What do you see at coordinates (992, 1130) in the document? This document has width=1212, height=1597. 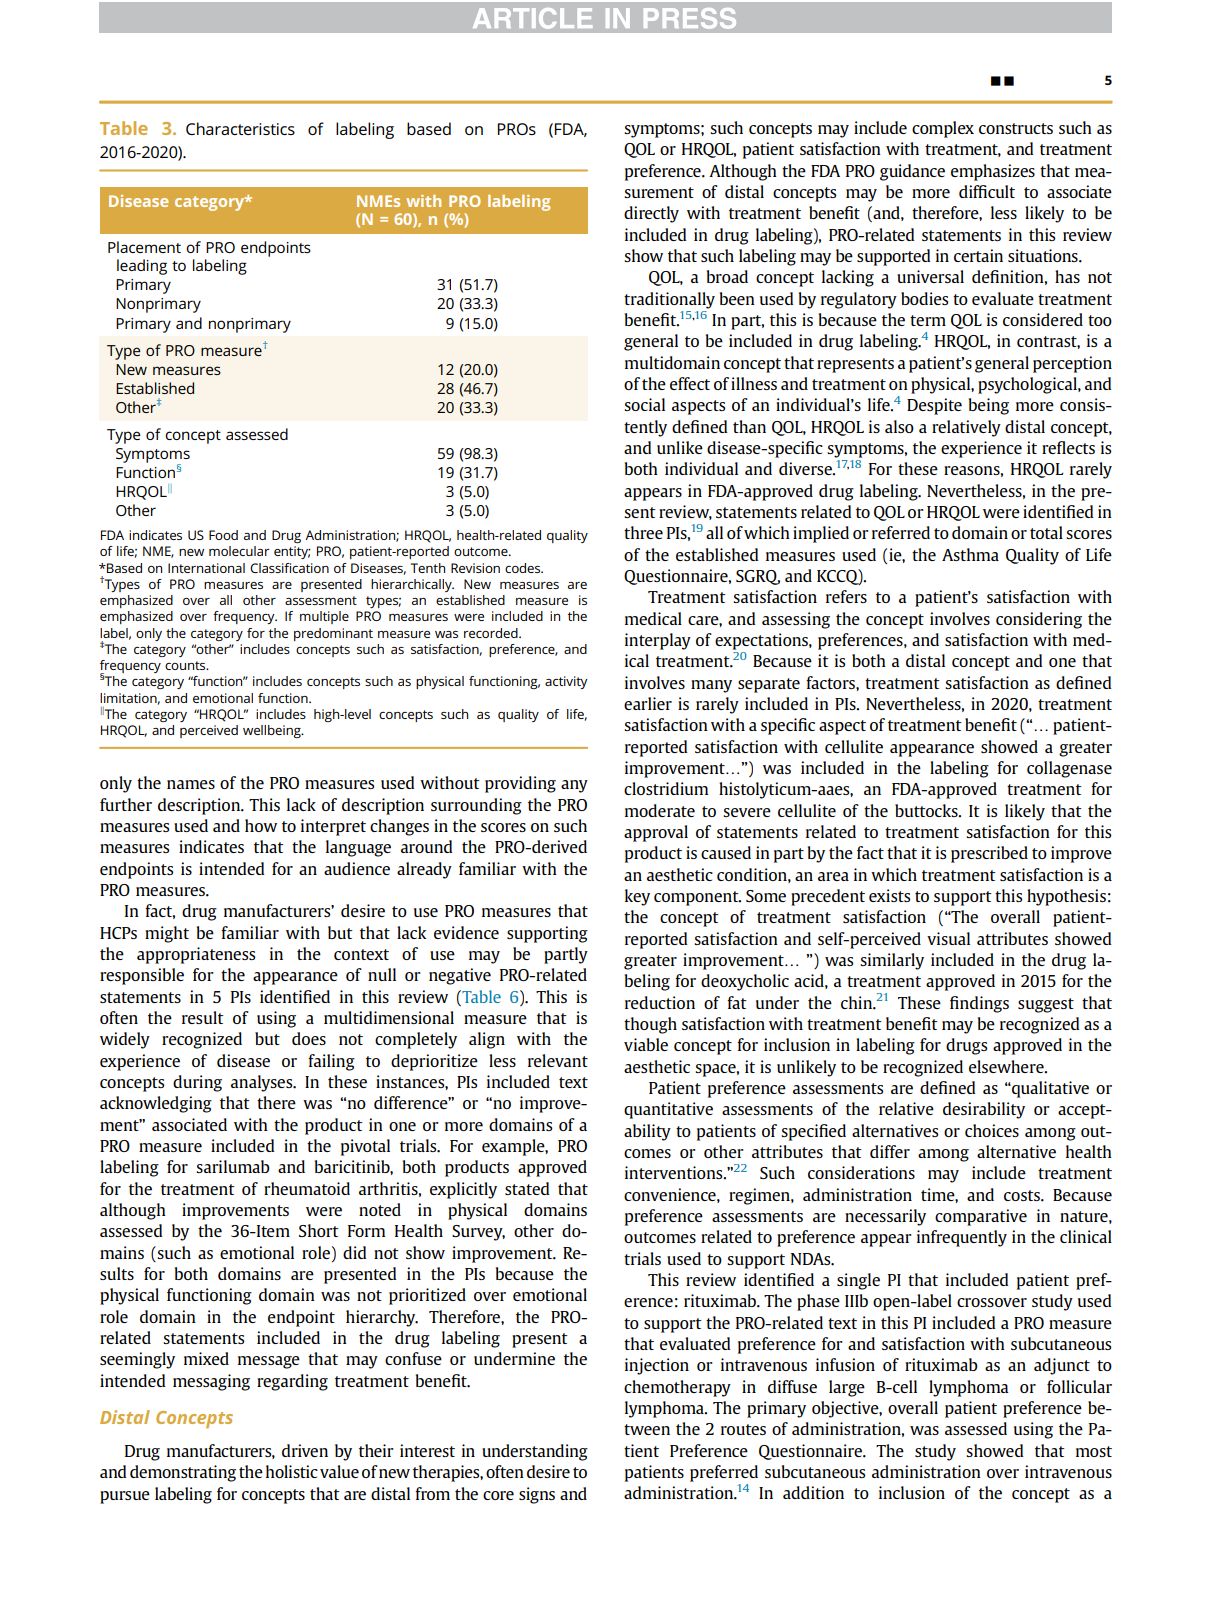 I see `choices` at bounding box center [992, 1130].
